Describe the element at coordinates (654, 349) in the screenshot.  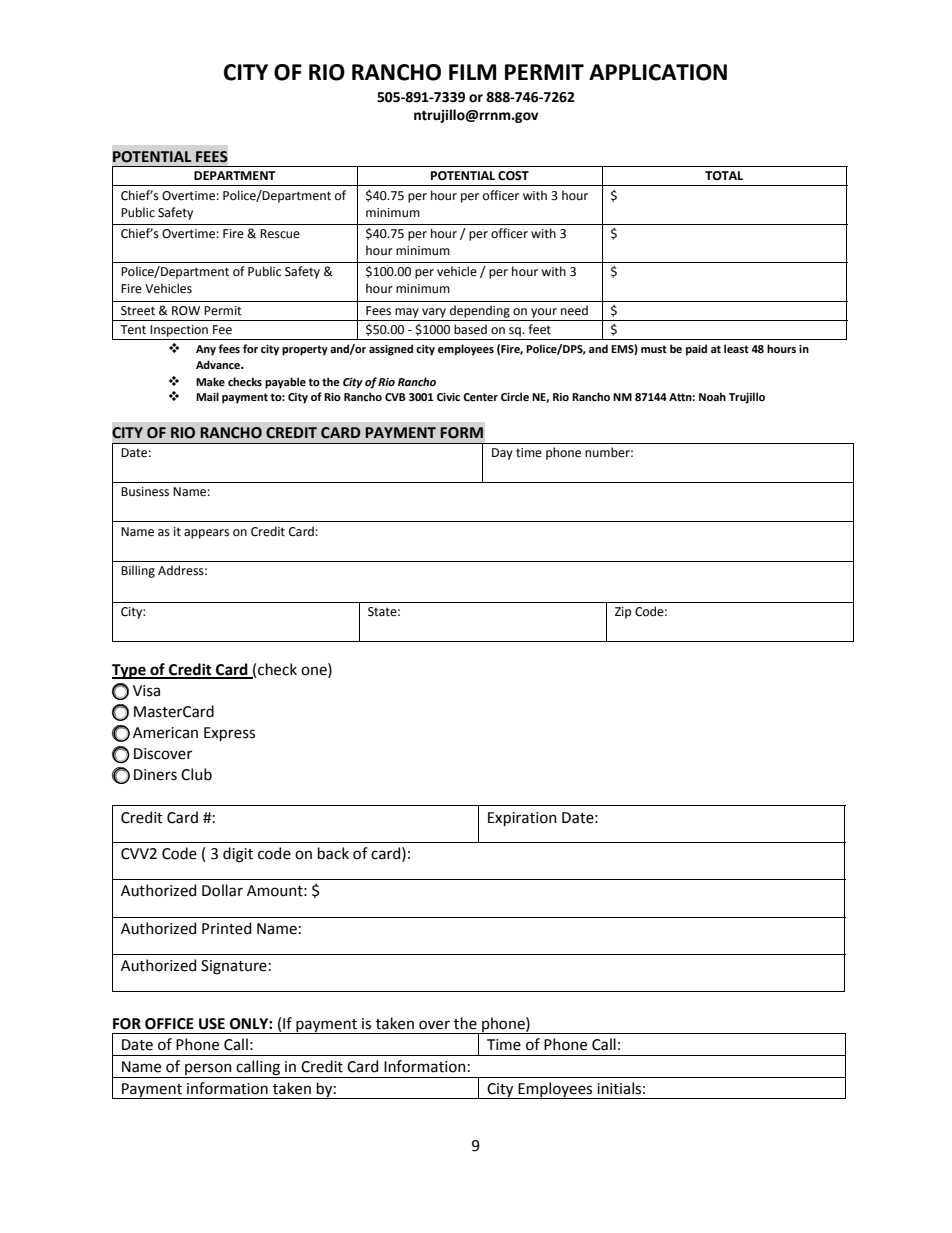
I see `must` at that location.
